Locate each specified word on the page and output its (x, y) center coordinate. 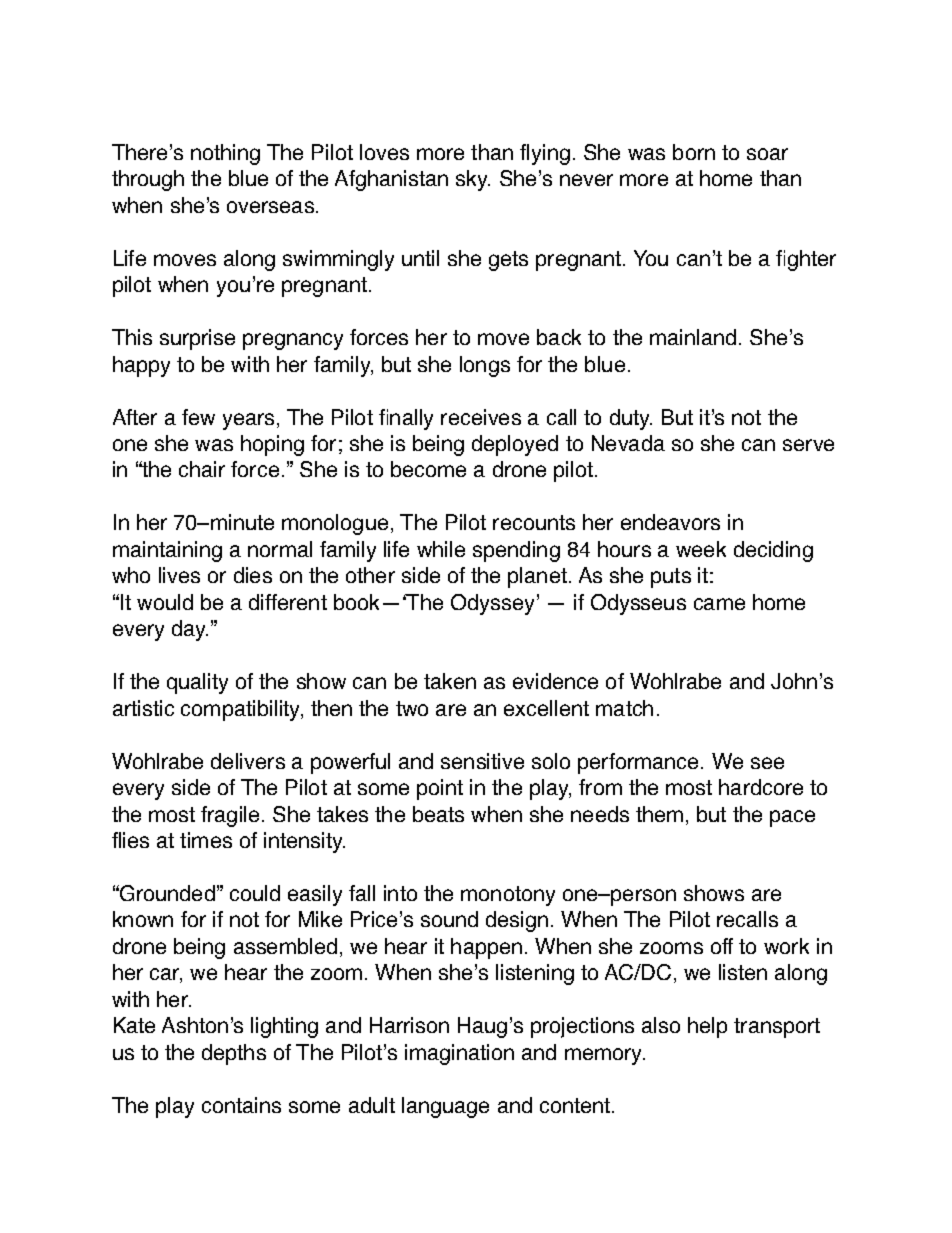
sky (473, 180)
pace (792, 818)
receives (481, 417)
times (206, 840)
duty (631, 419)
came (719, 604)
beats (438, 814)
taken (450, 681)
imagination (459, 1054)
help (707, 1027)
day (190, 630)
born (694, 152)
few (198, 417)
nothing (225, 154)
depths (234, 1054)
